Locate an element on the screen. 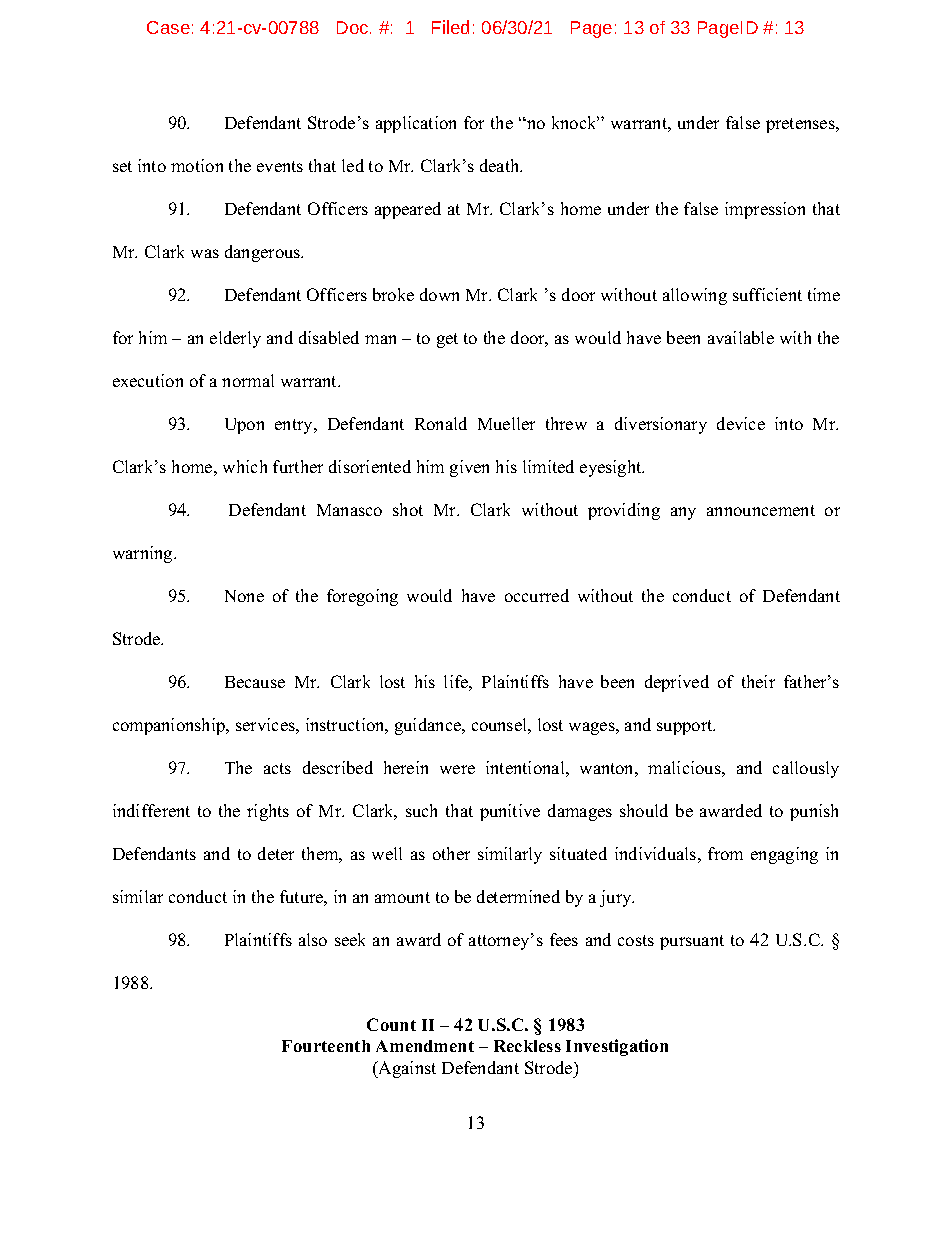 The width and height of the screenshot is (952, 1233). Case is located at coordinates (168, 27).
